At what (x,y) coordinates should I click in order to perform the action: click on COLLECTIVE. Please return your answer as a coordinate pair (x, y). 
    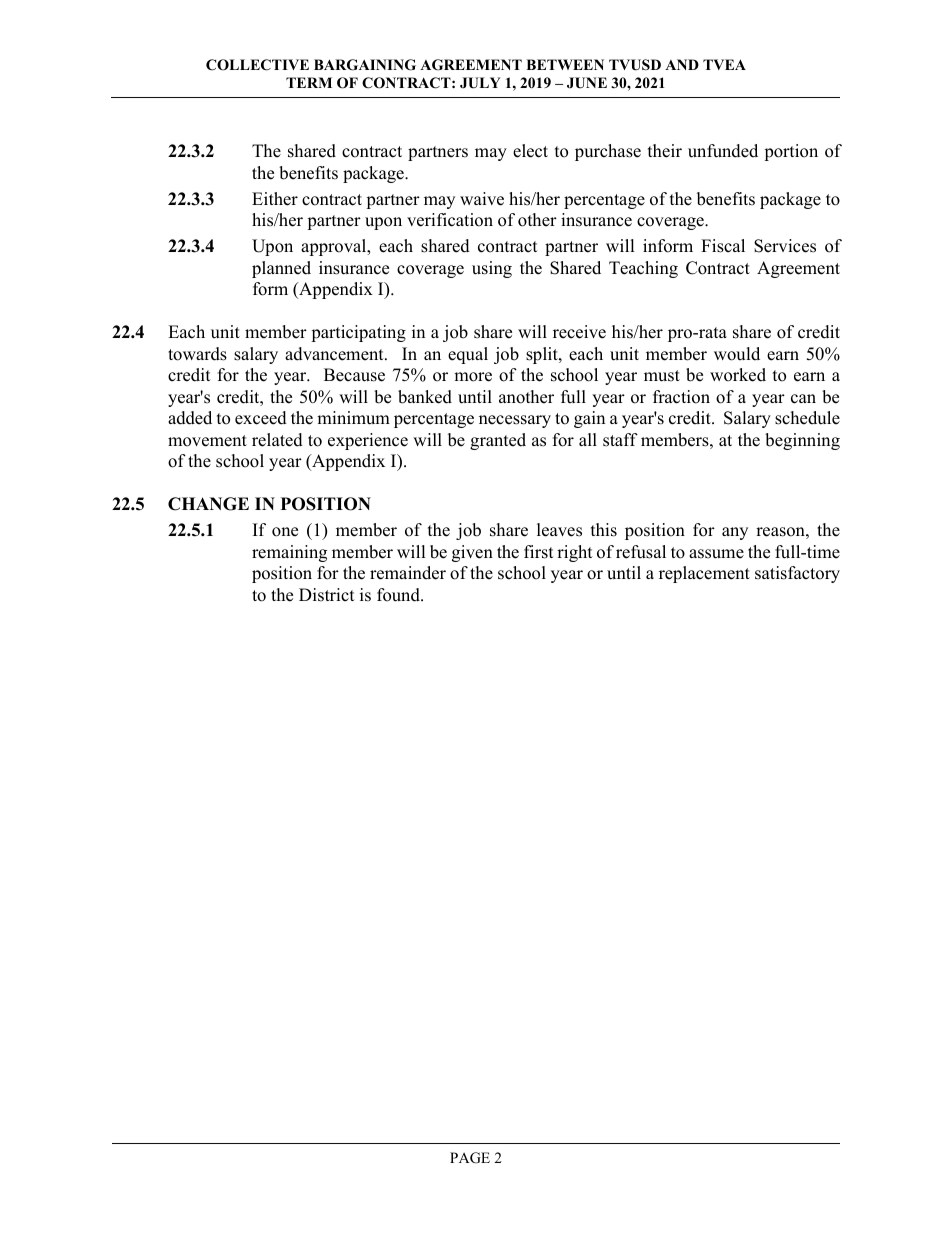
    Looking at the image, I should click on (257, 65).
